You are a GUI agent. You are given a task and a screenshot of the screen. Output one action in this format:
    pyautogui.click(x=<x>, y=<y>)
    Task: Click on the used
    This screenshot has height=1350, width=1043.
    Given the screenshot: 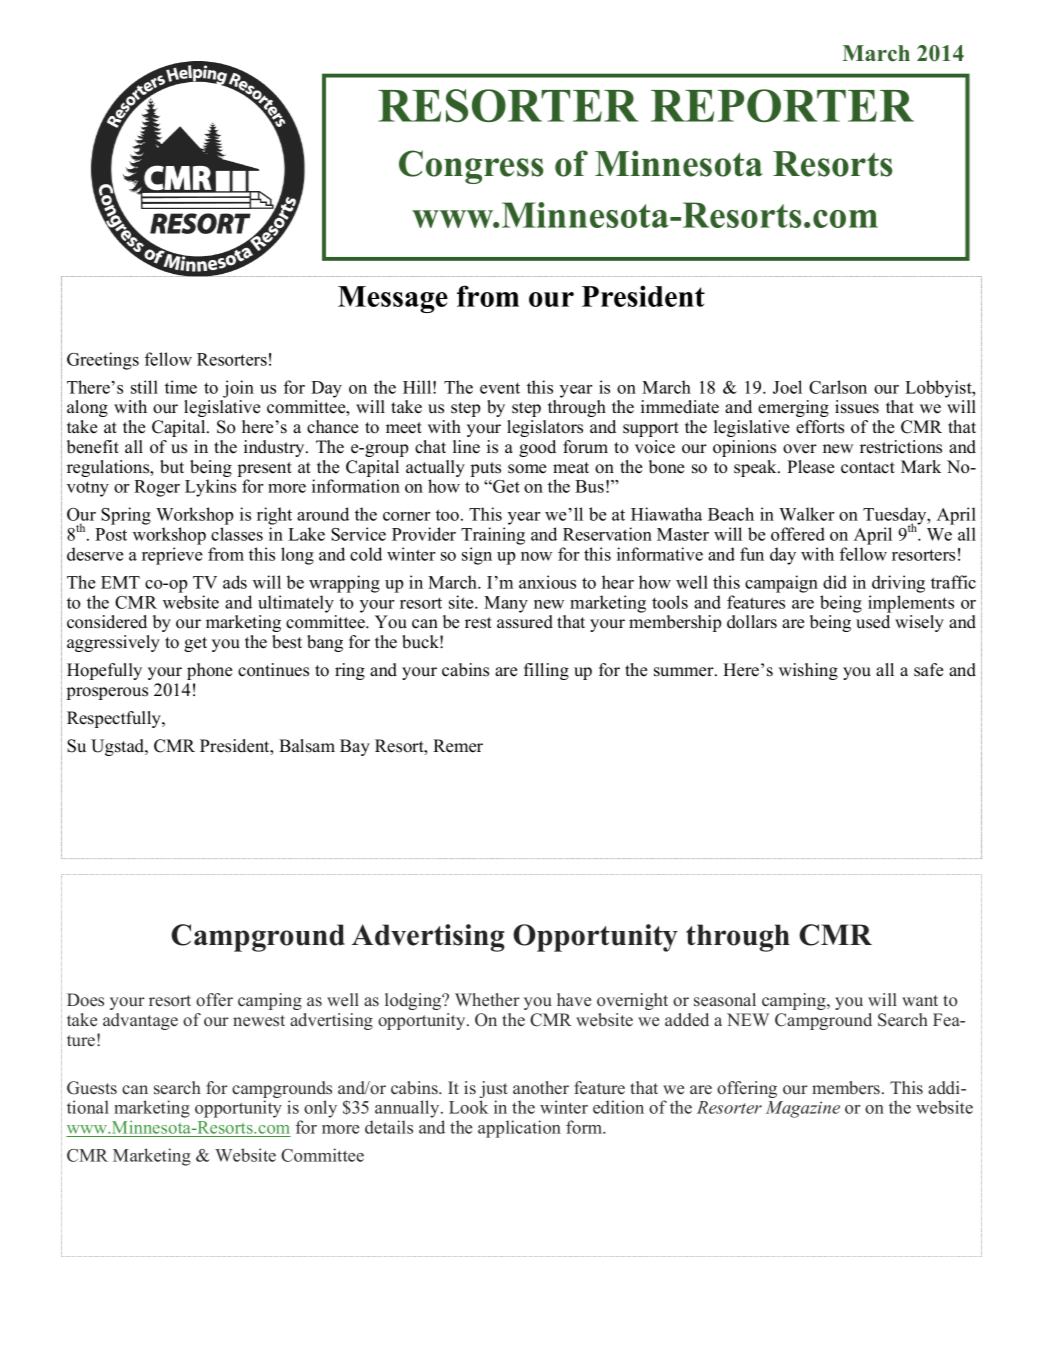 What is the action you would take?
    pyautogui.click(x=873, y=622)
